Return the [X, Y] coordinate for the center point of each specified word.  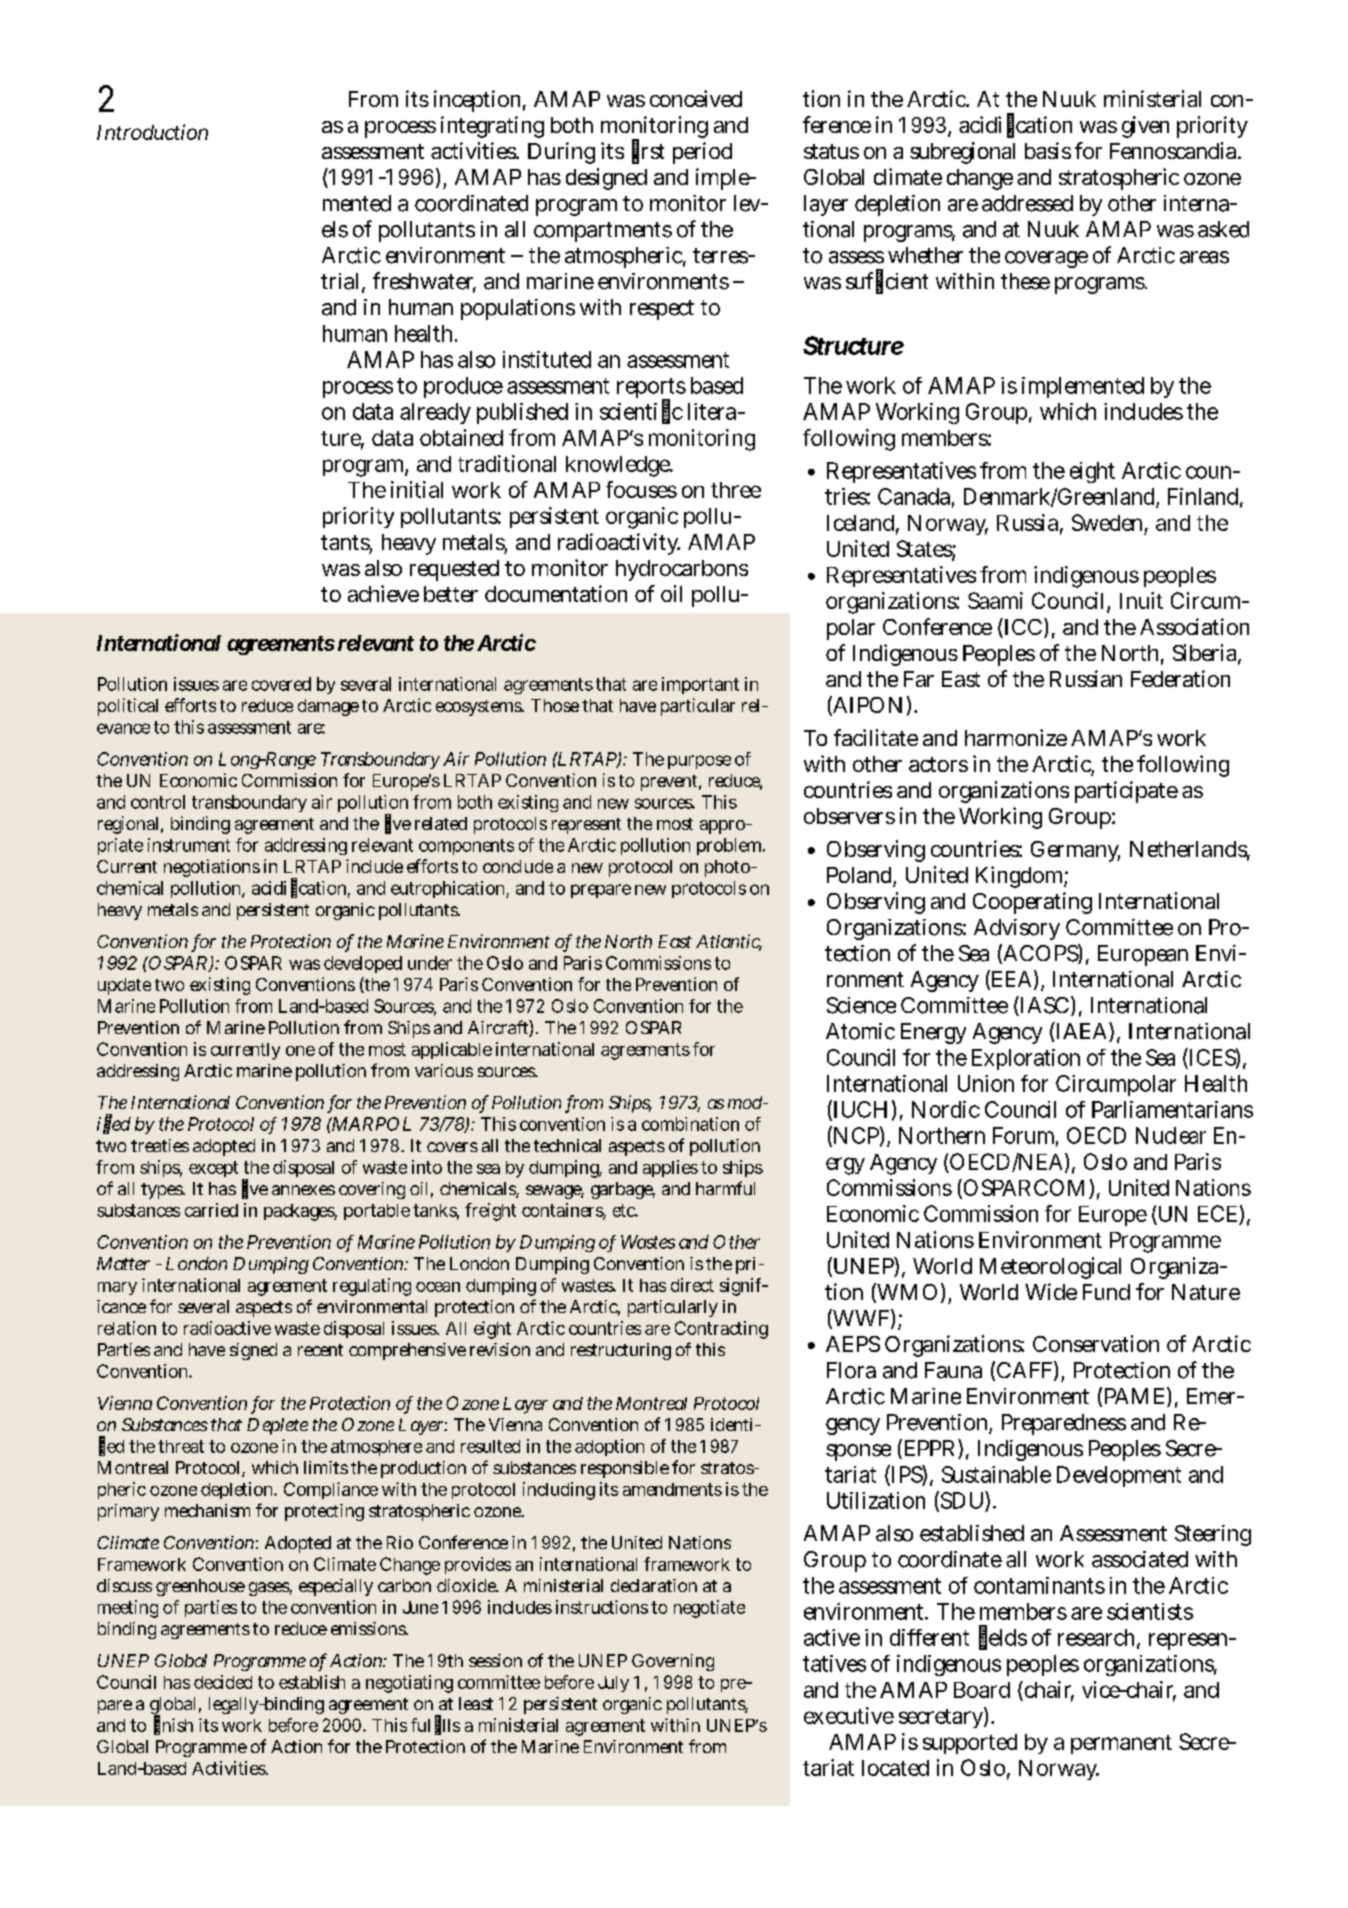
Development [1119, 1476]
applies [670, 1168]
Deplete [277, 1426]
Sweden [1107, 522]
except [213, 1169]
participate [1126, 792]
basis [1048, 150]
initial [417, 489]
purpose [699, 762]
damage [328, 707]
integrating [492, 127]
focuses [641, 489]
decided [223, 1682]
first [648, 151]
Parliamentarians [1172, 1109]
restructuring [621, 1351]
